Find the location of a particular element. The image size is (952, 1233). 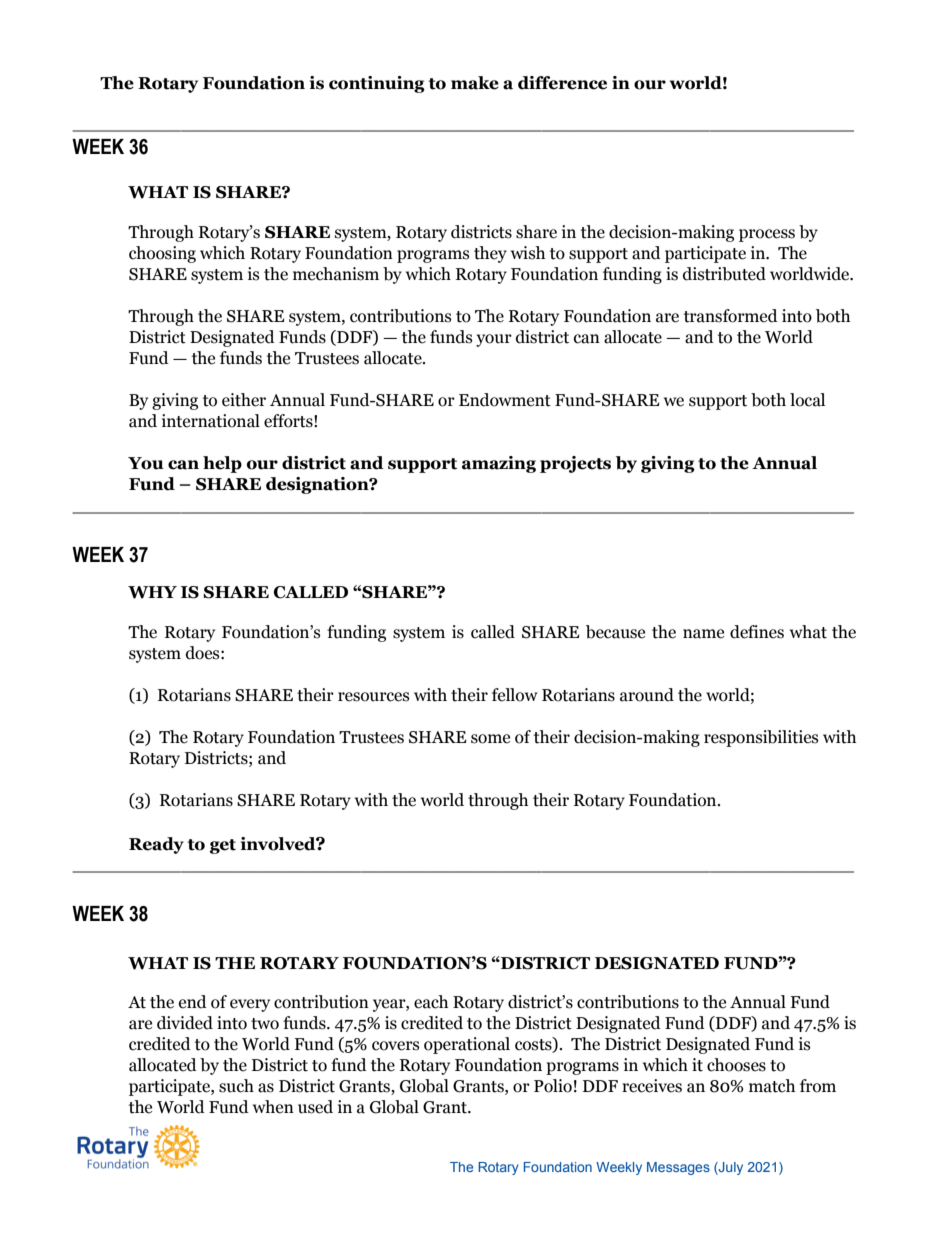

make is located at coordinates (475, 83).
